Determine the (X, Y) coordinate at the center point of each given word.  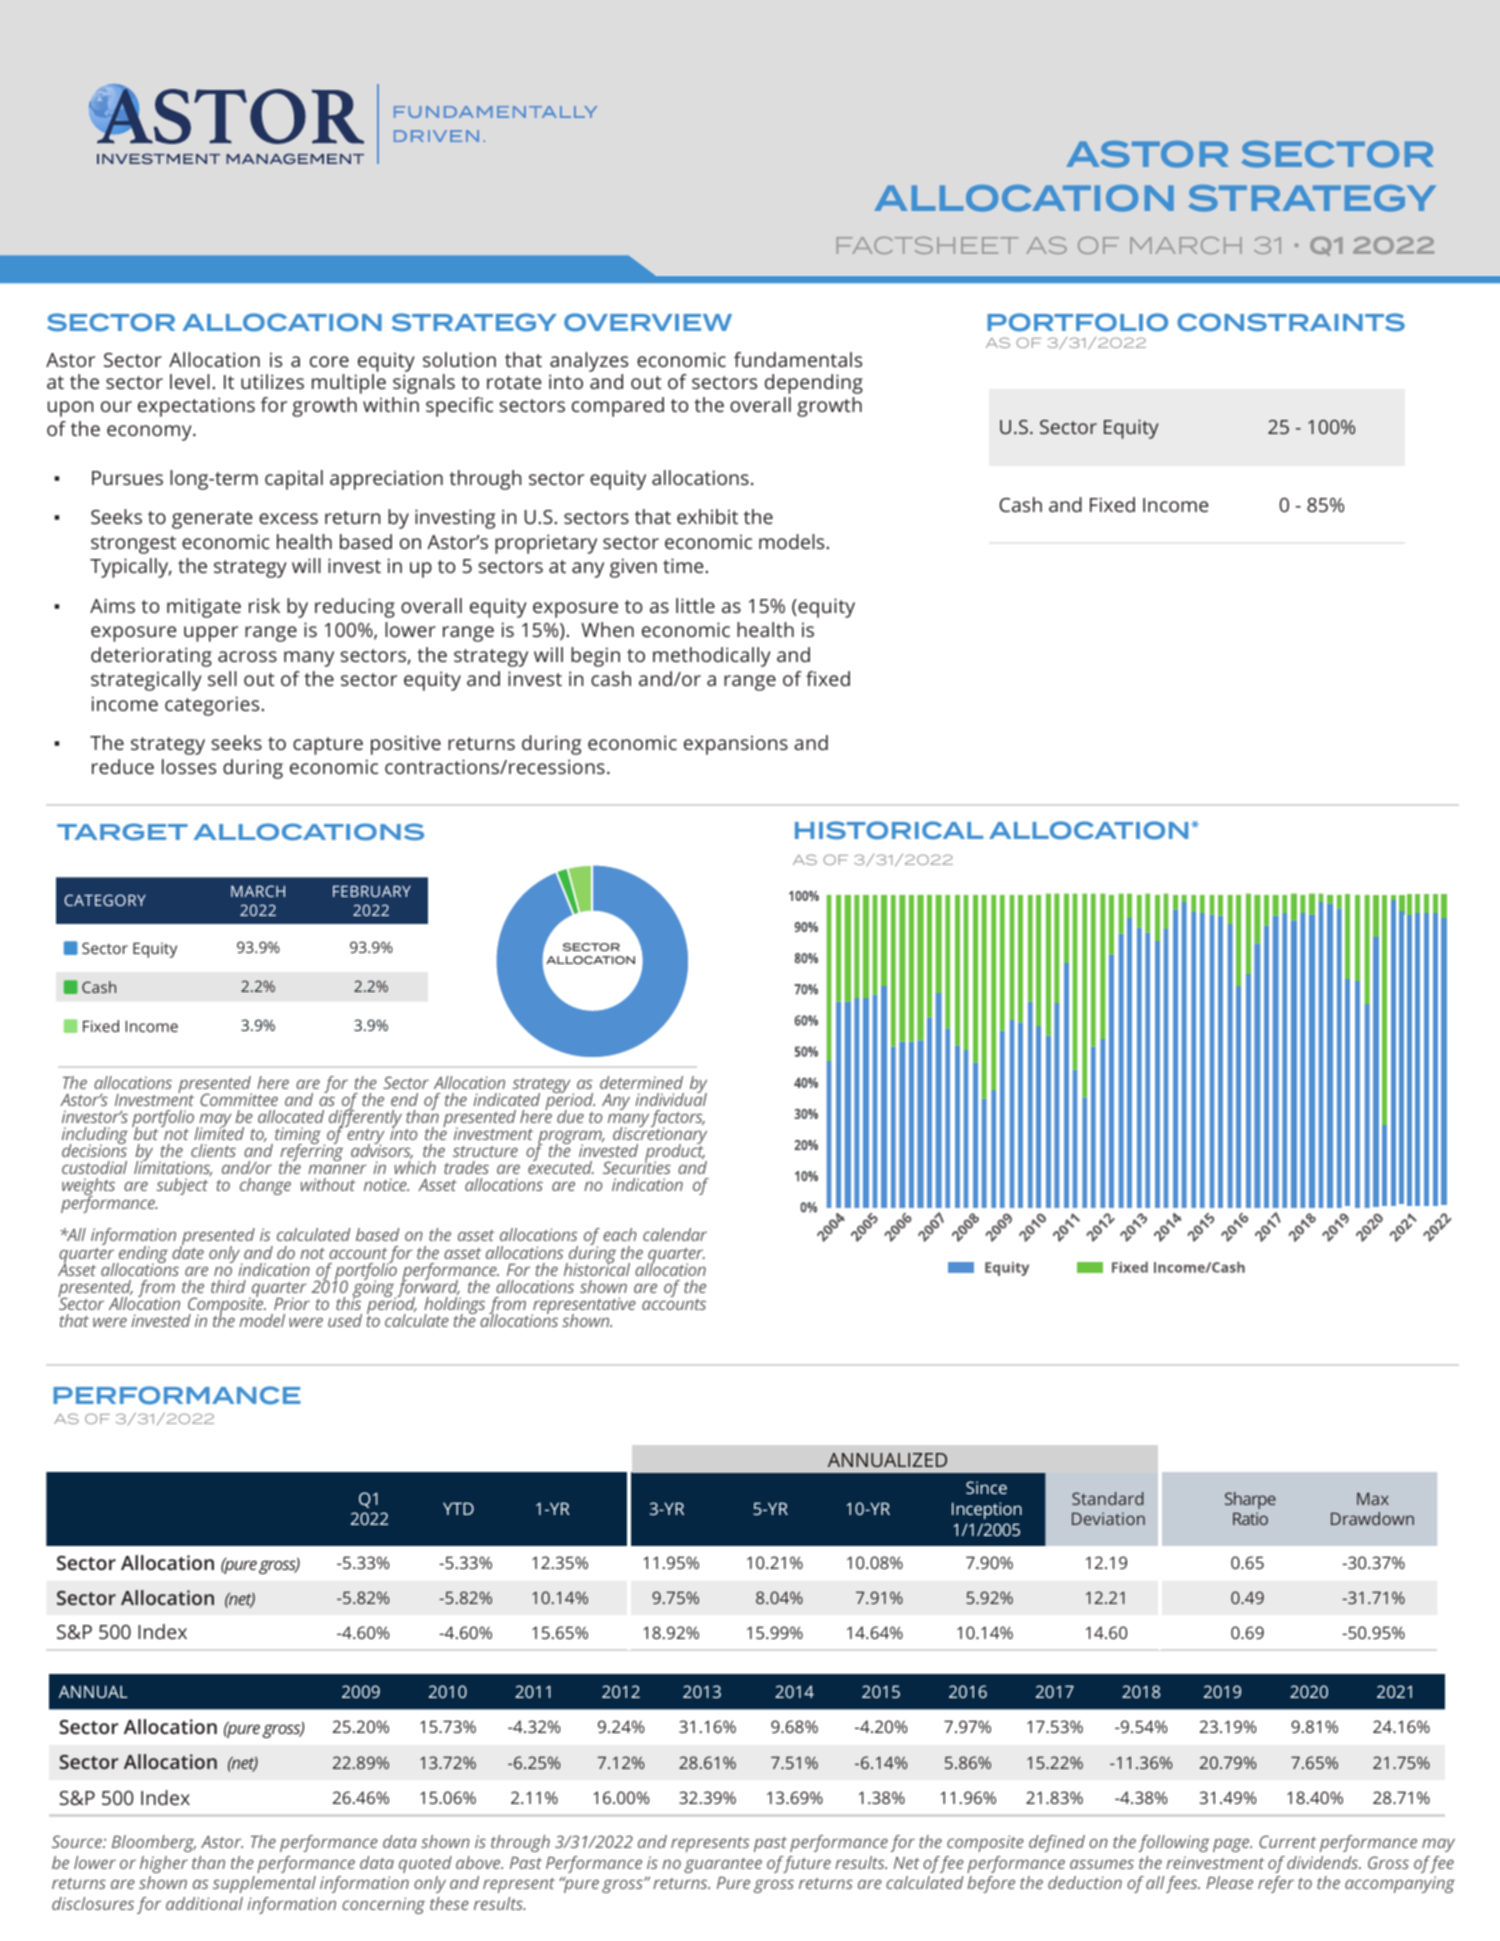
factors (678, 1120)
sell (222, 678)
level (190, 381)
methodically (712, 657)
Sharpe (1250, 1500)
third (228, 1286)
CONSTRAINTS (1291, 322)
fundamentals (798, 359)
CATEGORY (105, 900)
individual (671, 1098)
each (620, 1234)
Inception (987, 1510)
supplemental (264, 1884)
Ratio (1250, 1518)
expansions (736, 745)
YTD (458, 1508)
